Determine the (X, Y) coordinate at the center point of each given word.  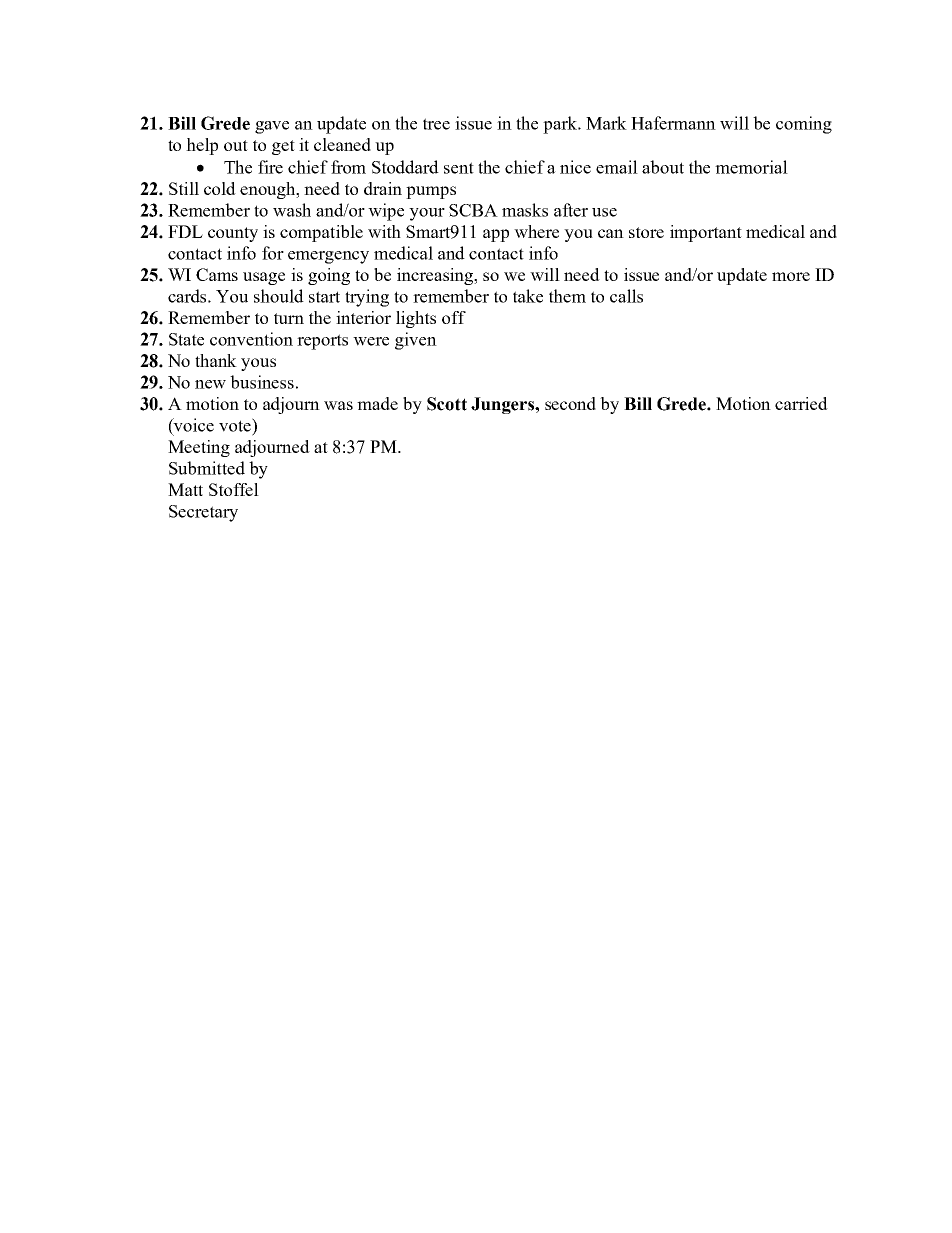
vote (236, 425)
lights (416, 319)
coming (804, 125)
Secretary (203, 513)
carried (801, 403)
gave (272, 127)
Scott (447, 404)
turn (289, 318)
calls (626, 296)
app (496, 235)
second (570, 403)
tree (436, 124)
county (233, 234)
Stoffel (234, 489)
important (706, 233)
